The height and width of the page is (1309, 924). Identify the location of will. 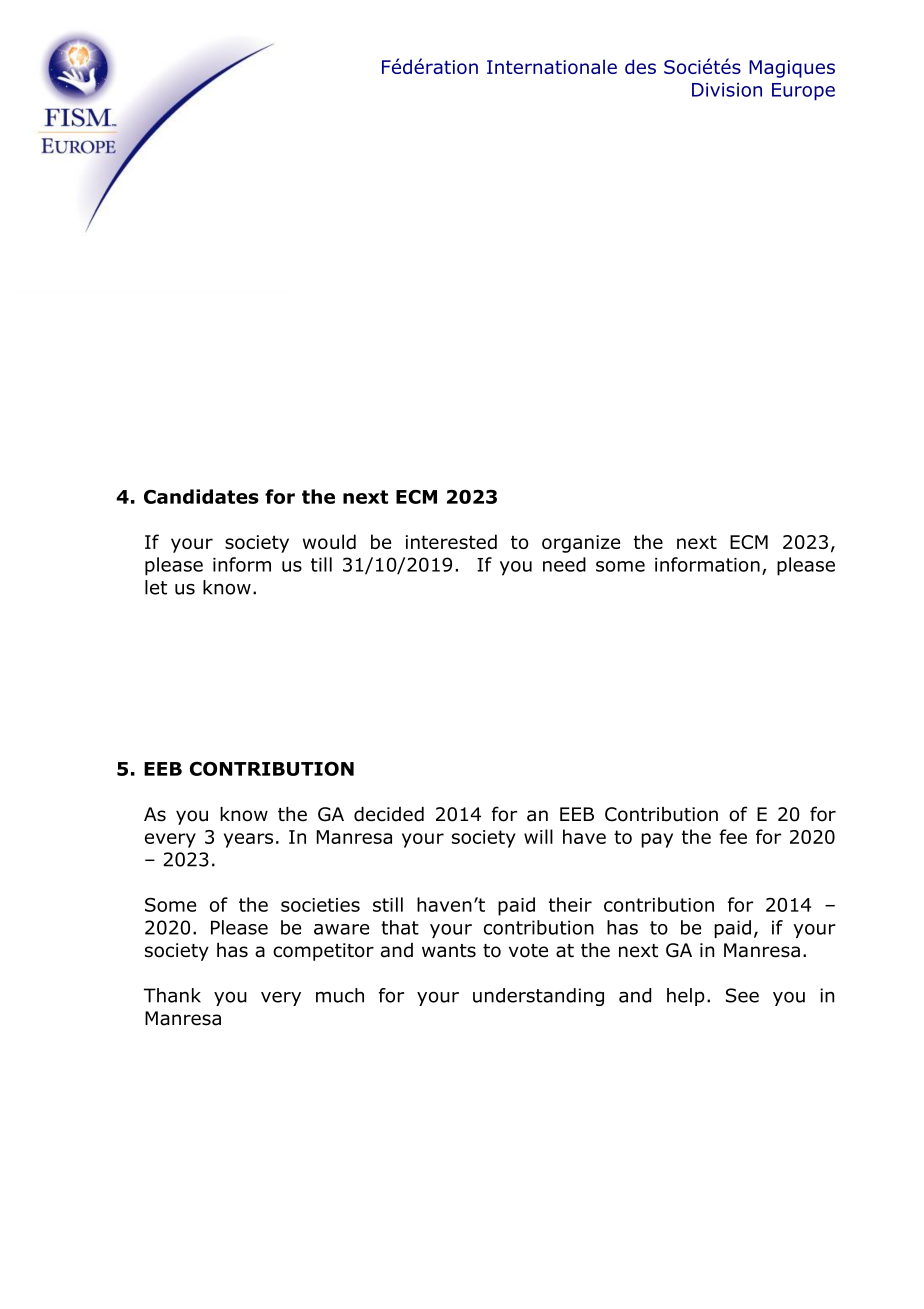
(538, 836).
